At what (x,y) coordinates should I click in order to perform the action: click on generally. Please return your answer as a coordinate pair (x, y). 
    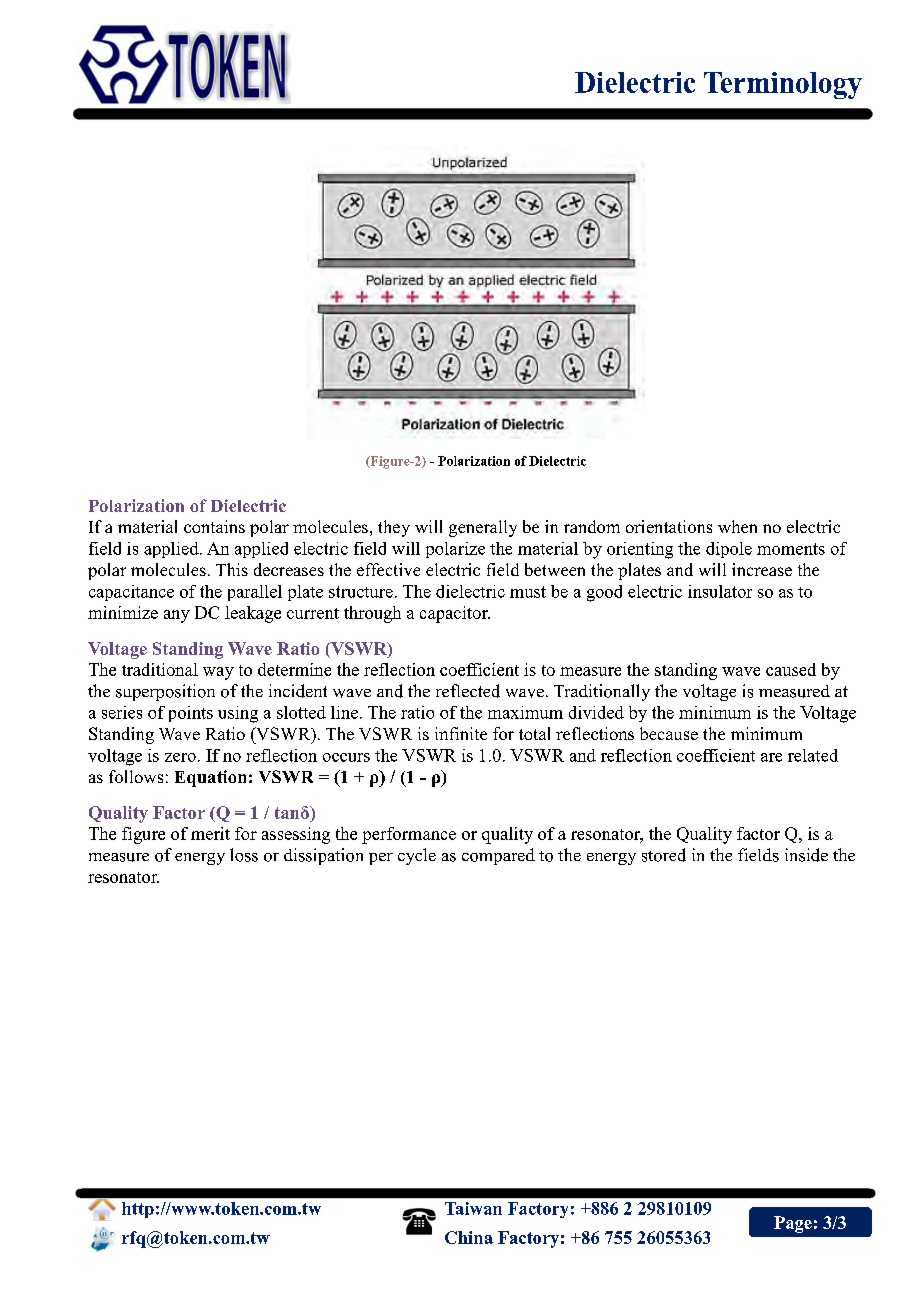
    Looking at the image, I should click on (483, 528).
